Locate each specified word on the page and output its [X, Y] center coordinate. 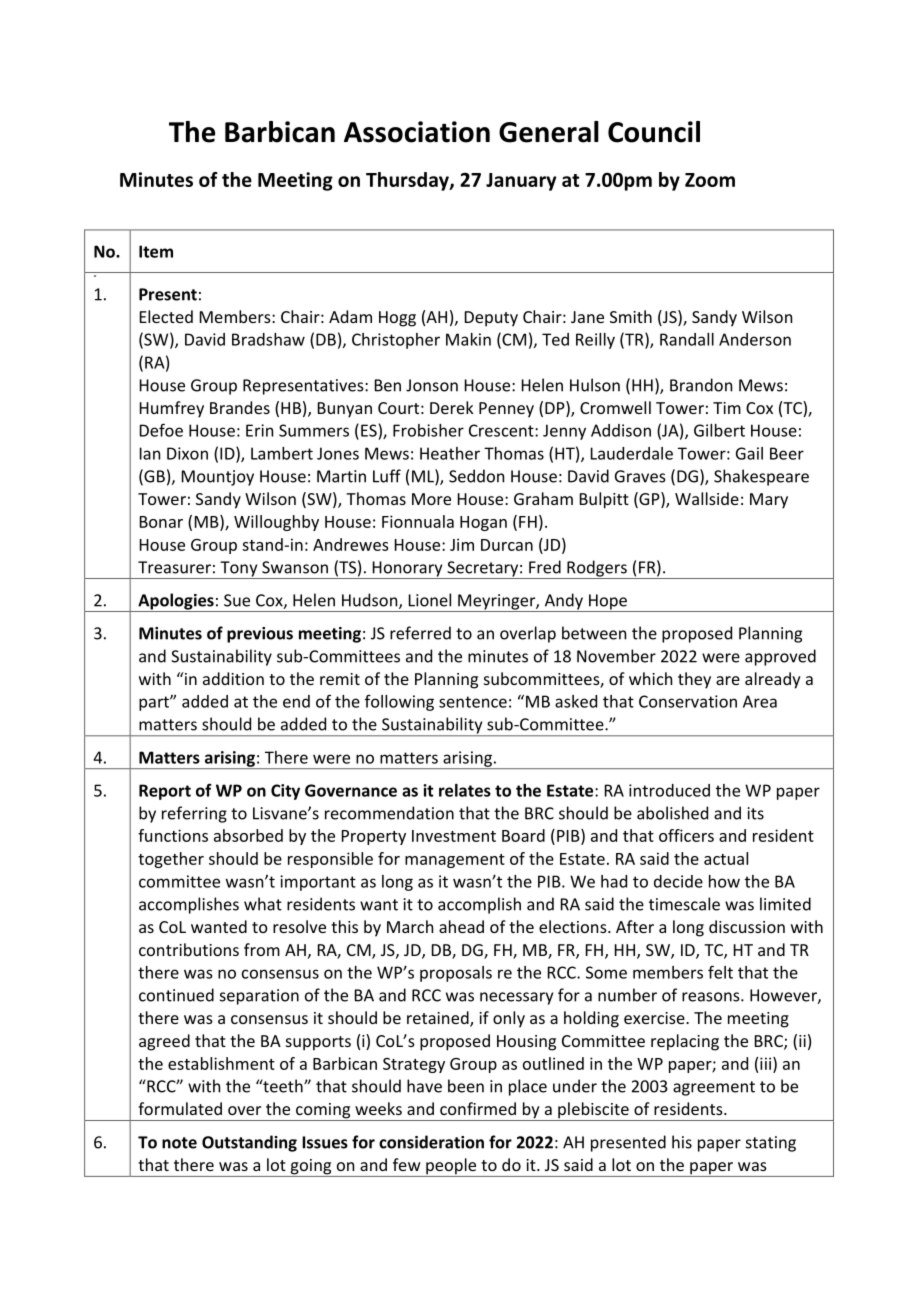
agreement [714, 1088]
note [179, 1143]
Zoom [710, 180]
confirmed [478, 1108]
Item [156, 251]
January [521, 182]
